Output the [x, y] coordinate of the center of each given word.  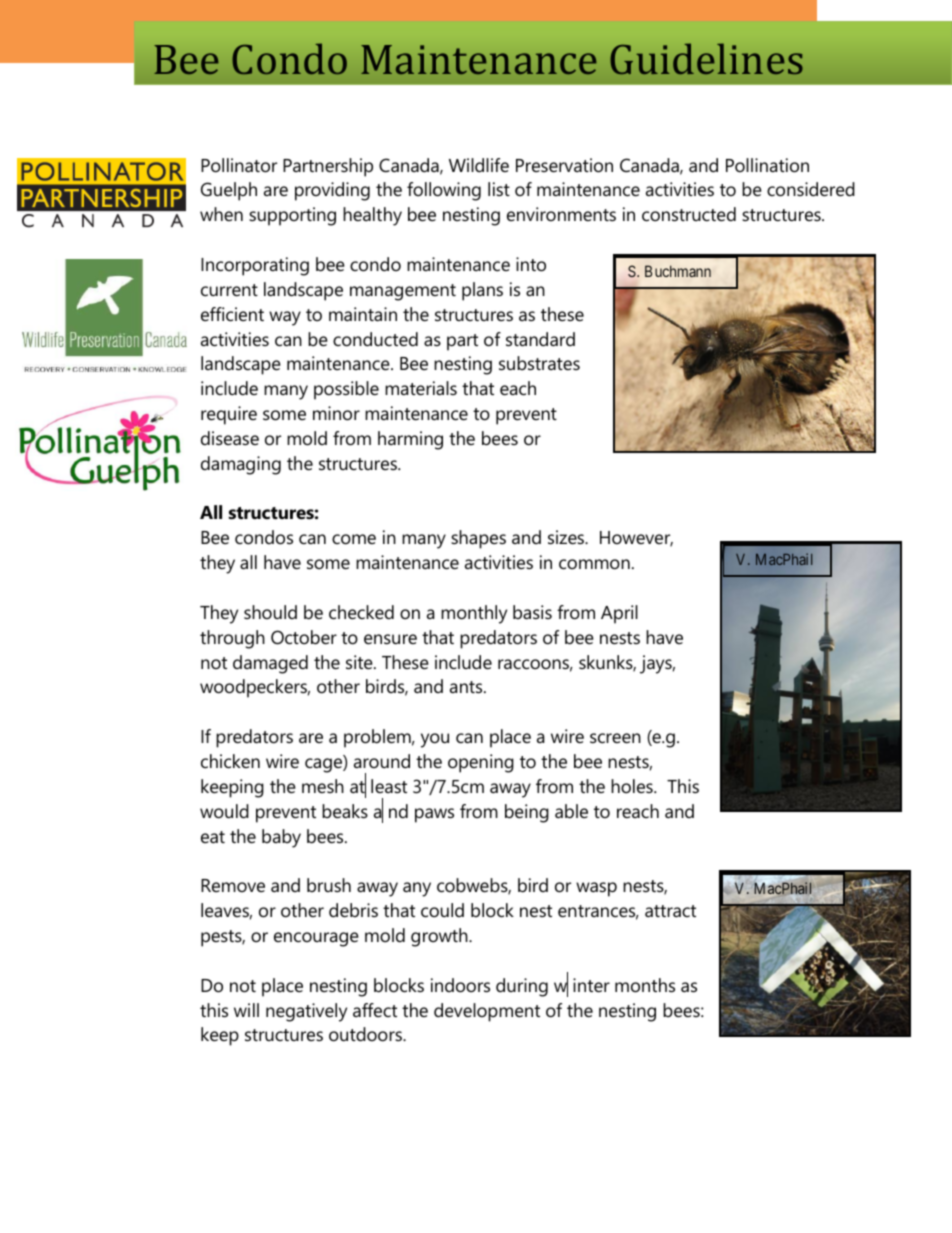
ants [467, 687]
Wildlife [479, 165]
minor [336, 413]
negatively [306, 1012]
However [636, 539]
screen [615, 738]
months [645, 985]
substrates [539, 363]
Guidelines [706, 59]
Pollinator [239, 165]
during [522, 987]
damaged [270, 664]
